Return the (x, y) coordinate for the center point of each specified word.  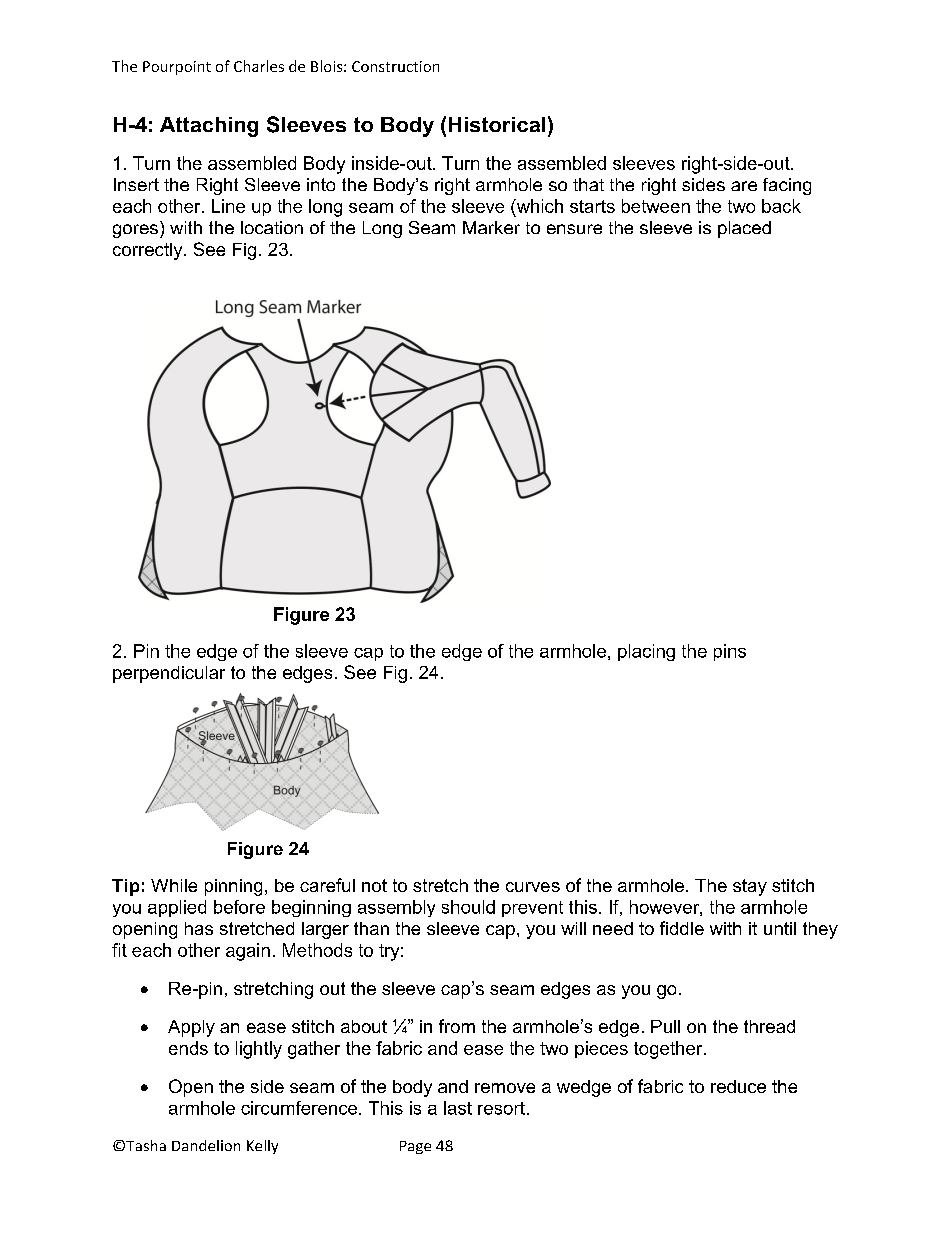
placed (744, 229)
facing (787, 186)
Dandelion (206, 1145)
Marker (491, 227)
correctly (149, 251)
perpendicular (169, 674)
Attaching (209, 127)
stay (750, 887)
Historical (497, 124)
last (458, 1108)
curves (533, 887)
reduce (738, 1086)
